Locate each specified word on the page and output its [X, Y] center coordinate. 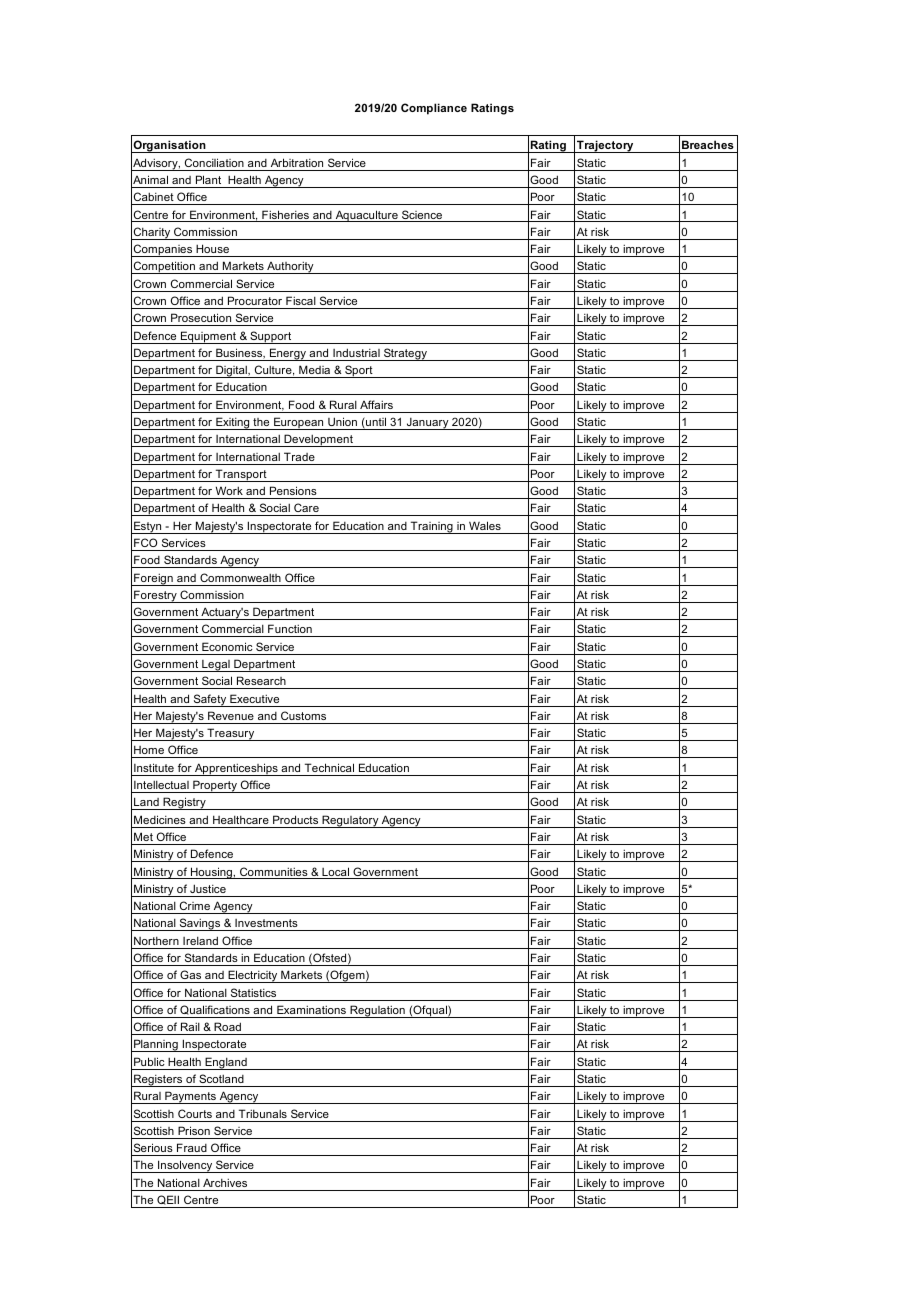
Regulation [377, 1011]
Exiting [233, 423]
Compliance [434, 109]
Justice [208, 888]
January [427, 424]
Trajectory [605, 146]
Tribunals [263, 1113]
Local [336, 873]
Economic [227, 646]
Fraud [192, 1147]
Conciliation [214, 162]
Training [431, 527]
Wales [485, 525]
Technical [329, 767]
